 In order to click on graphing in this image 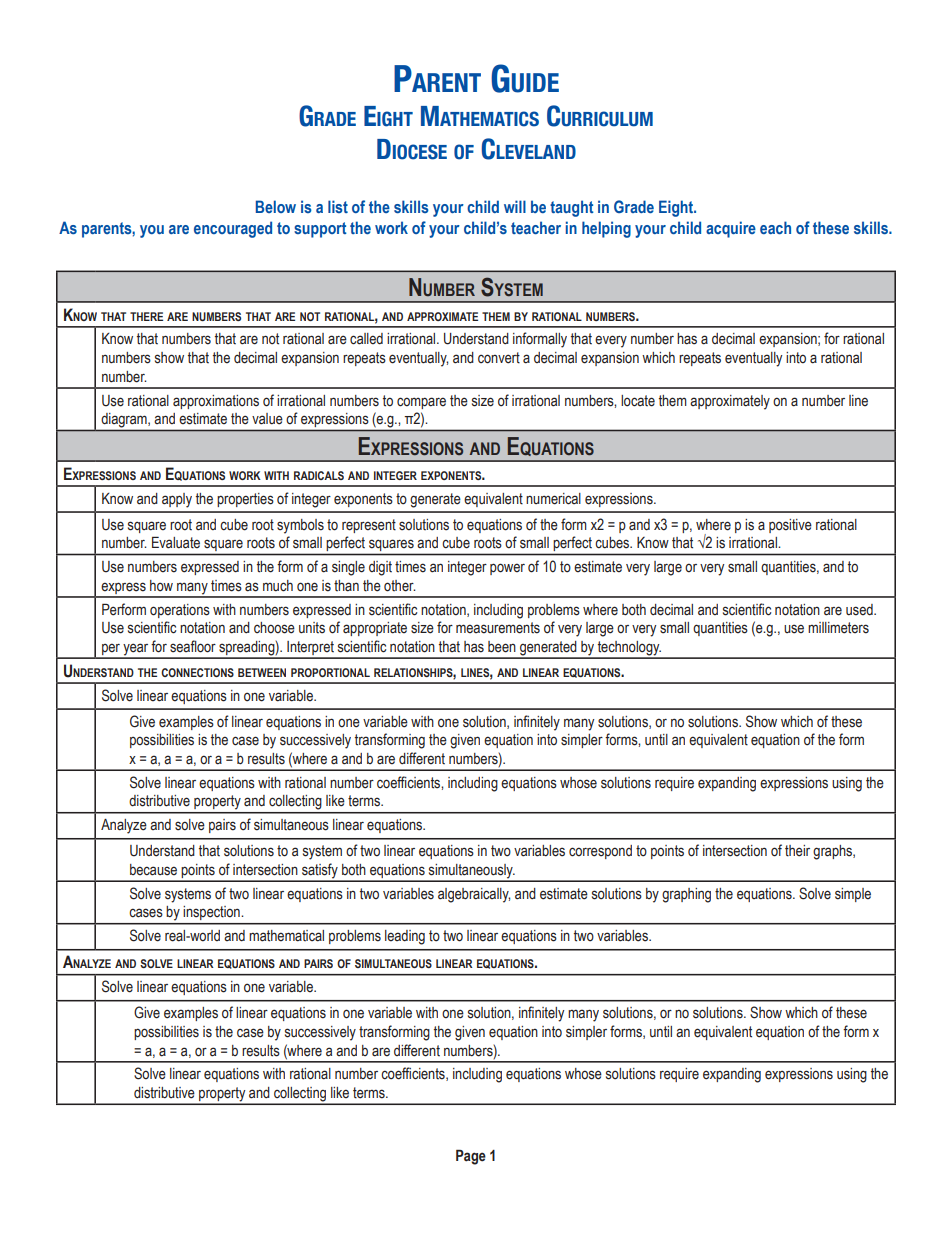, I will do `click(686, 895)`.
